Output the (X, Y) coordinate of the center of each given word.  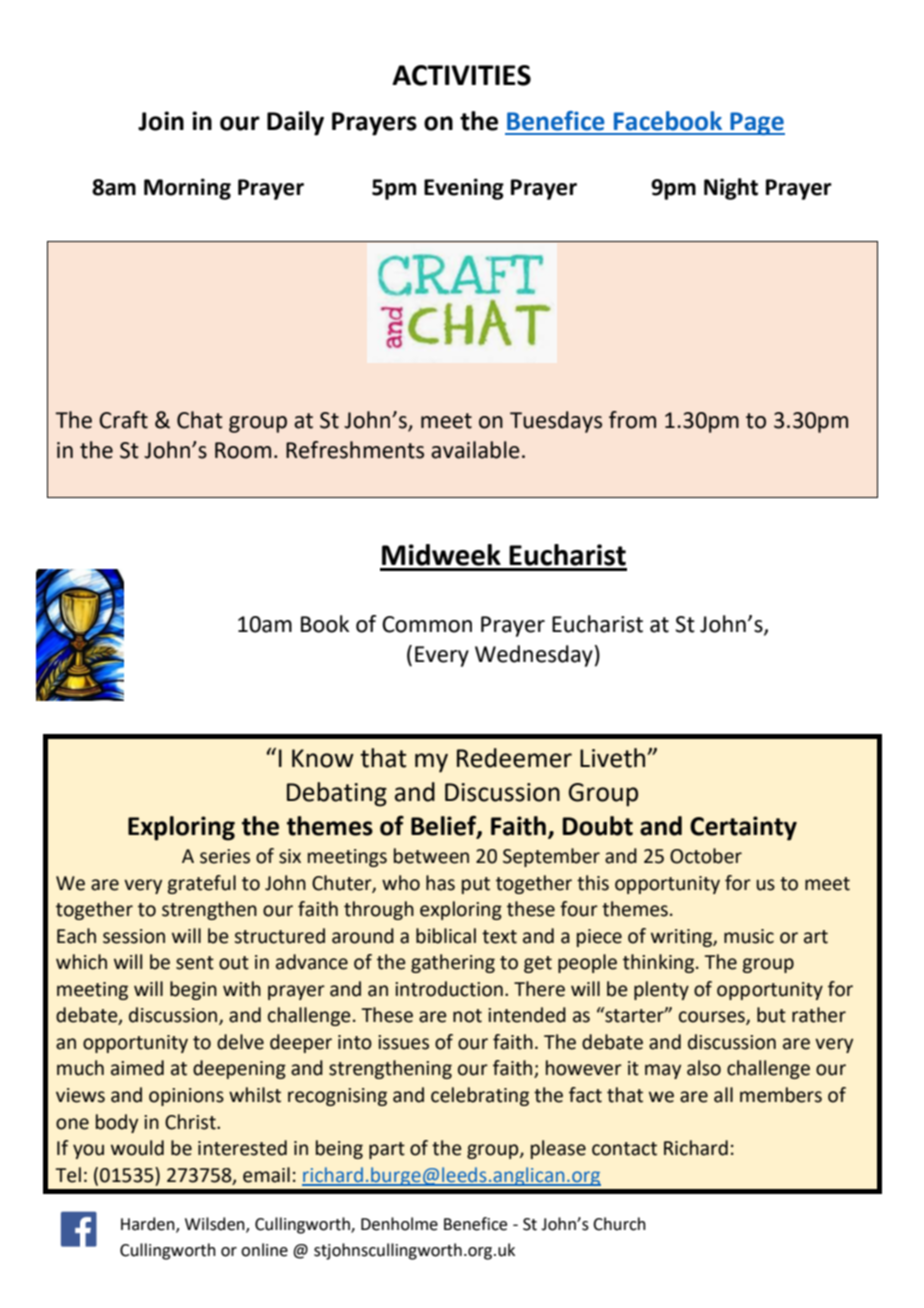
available (475, 450)
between (431, 856)
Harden (149, 1225)
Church (619, 1224)
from (632, 420)
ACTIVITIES (461, 75)
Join (161, 121)
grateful (202, 884)
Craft (123, 420)
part (387, 1150)
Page (756, 123)
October (706, 856)
